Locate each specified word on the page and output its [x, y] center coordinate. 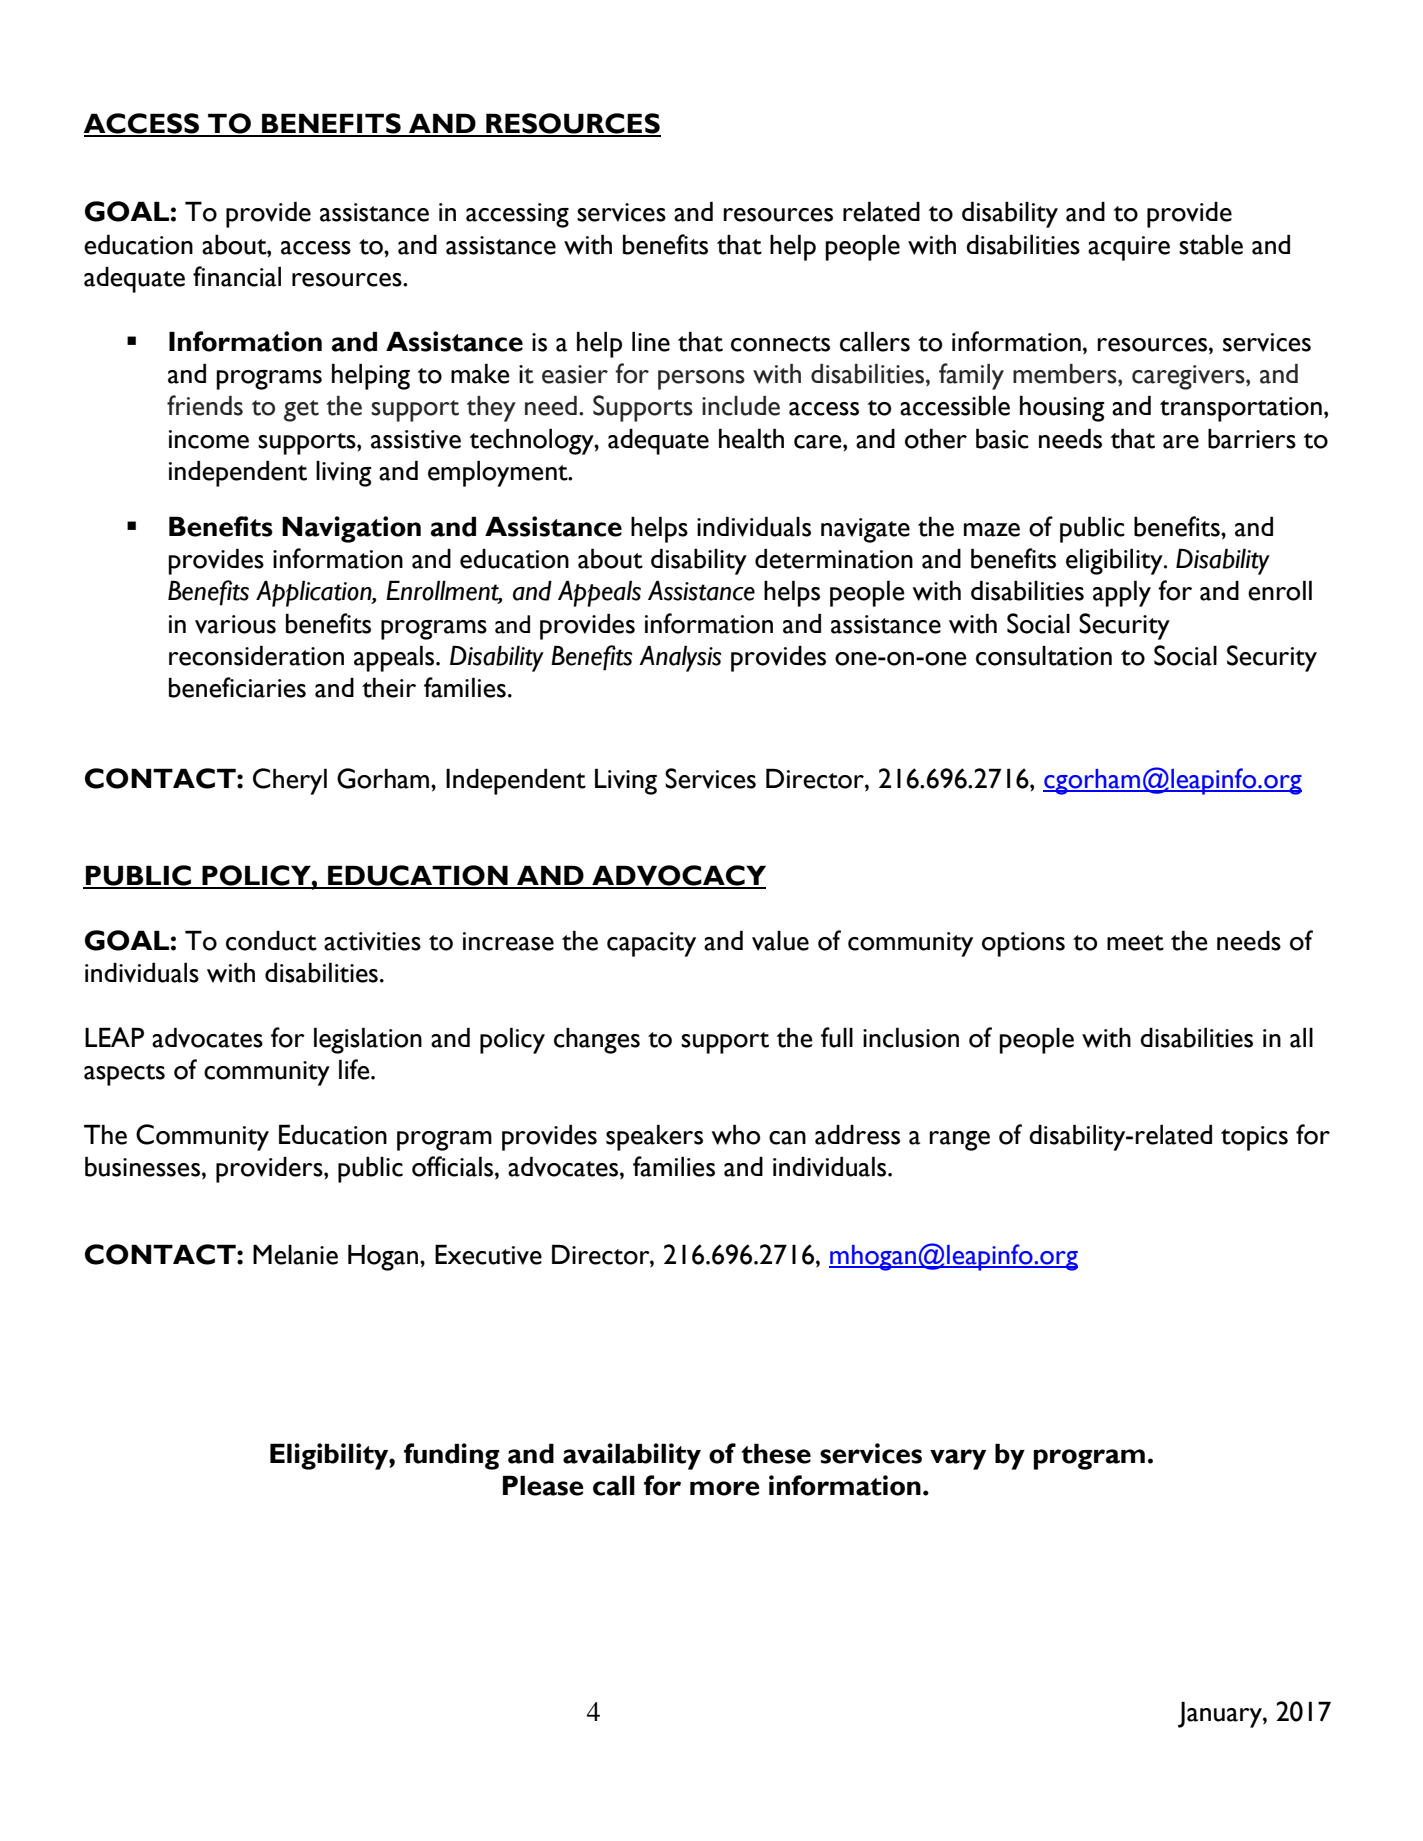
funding [452, 1456]
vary [958, 1459]
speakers [654, 1137]
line [651, 341]
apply [1122, 593]
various [235, 624]
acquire [1129, 248]
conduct [271, 940]
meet [1135, 943]
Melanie [295, 1254]
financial [237, 276]
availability [632, 1456]
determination [834, 558]
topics [1254, 1138]
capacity [651, 944]
